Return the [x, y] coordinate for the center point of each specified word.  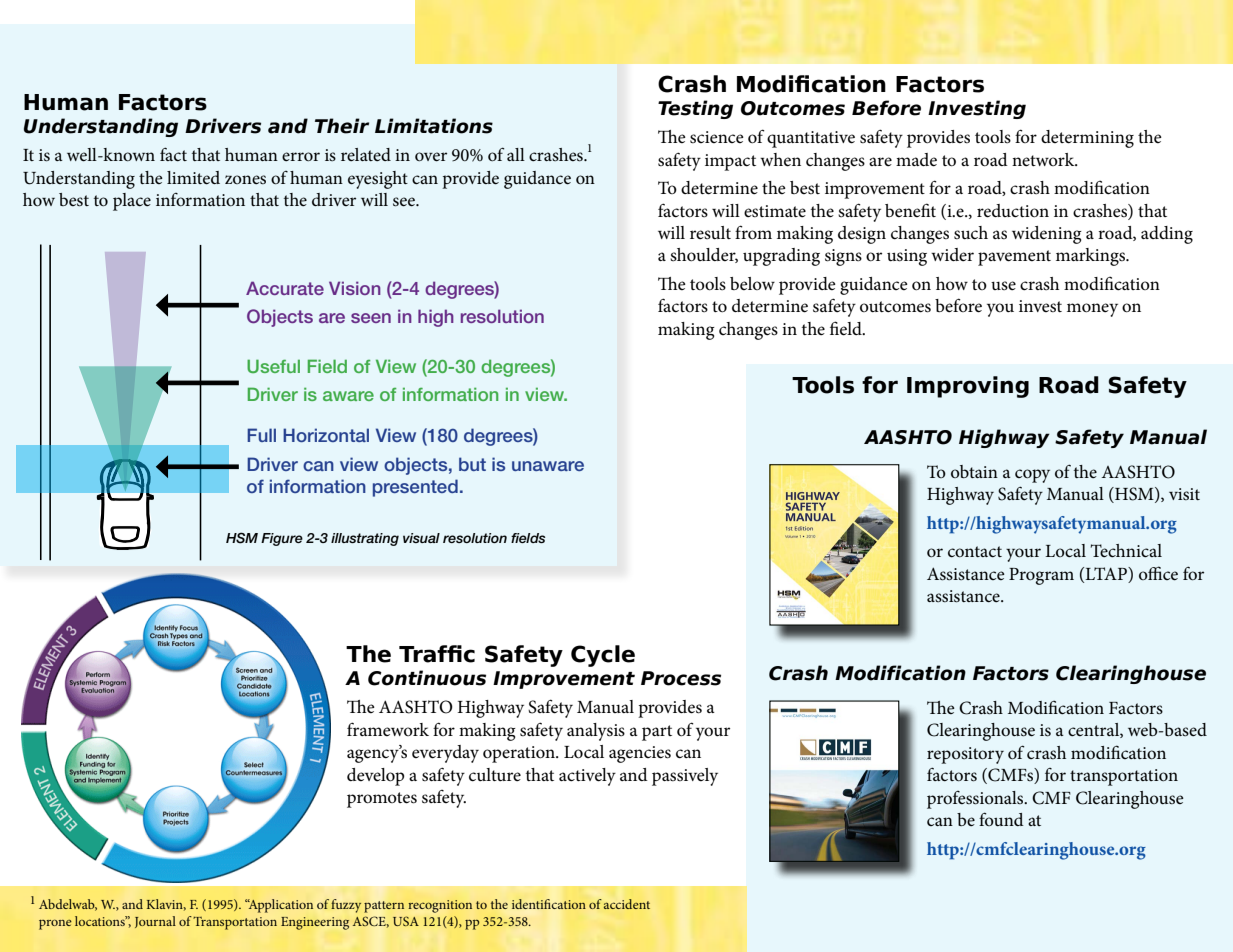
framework [388, 729]
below [752, 283]
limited [193, 178]
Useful [273, 366]
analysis [596, 732]
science [717, 137]
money [1092, 310]
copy [1032, 476]
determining [1087, 139]
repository [965, 755]
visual [421, 538]
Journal [155, 922]
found [1001, 819]
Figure [282, 539]
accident [627, 904]
